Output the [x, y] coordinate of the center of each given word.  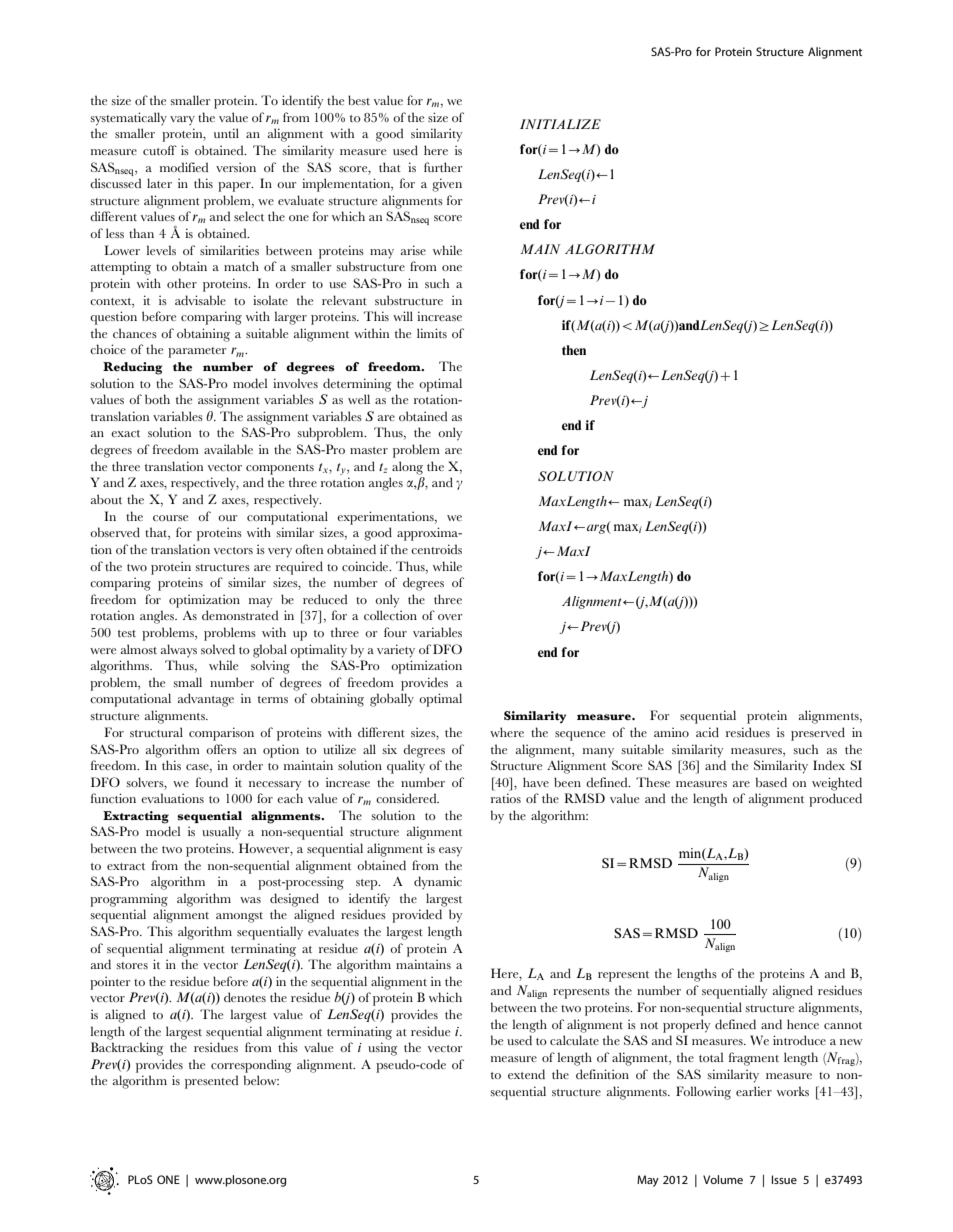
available [228, 449]
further [443, 167]
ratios [506, 798]
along [407, 468]
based [771, 782]
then [574, 350]
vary [182, 121]
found [212, 782]
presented [211, 1082]
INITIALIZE [560, 124]
